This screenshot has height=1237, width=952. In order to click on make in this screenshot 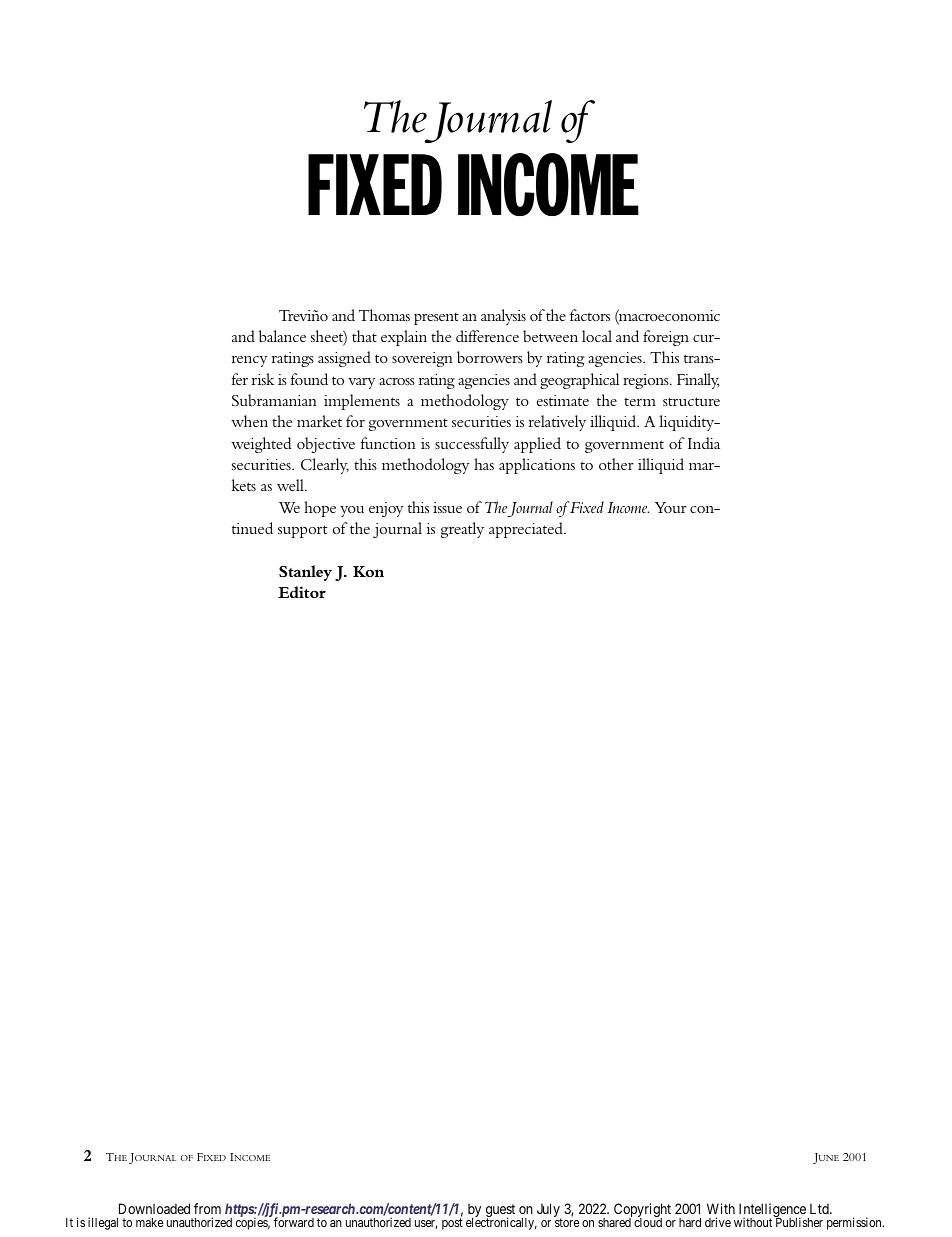, I will do `click(150, 1222)`.
